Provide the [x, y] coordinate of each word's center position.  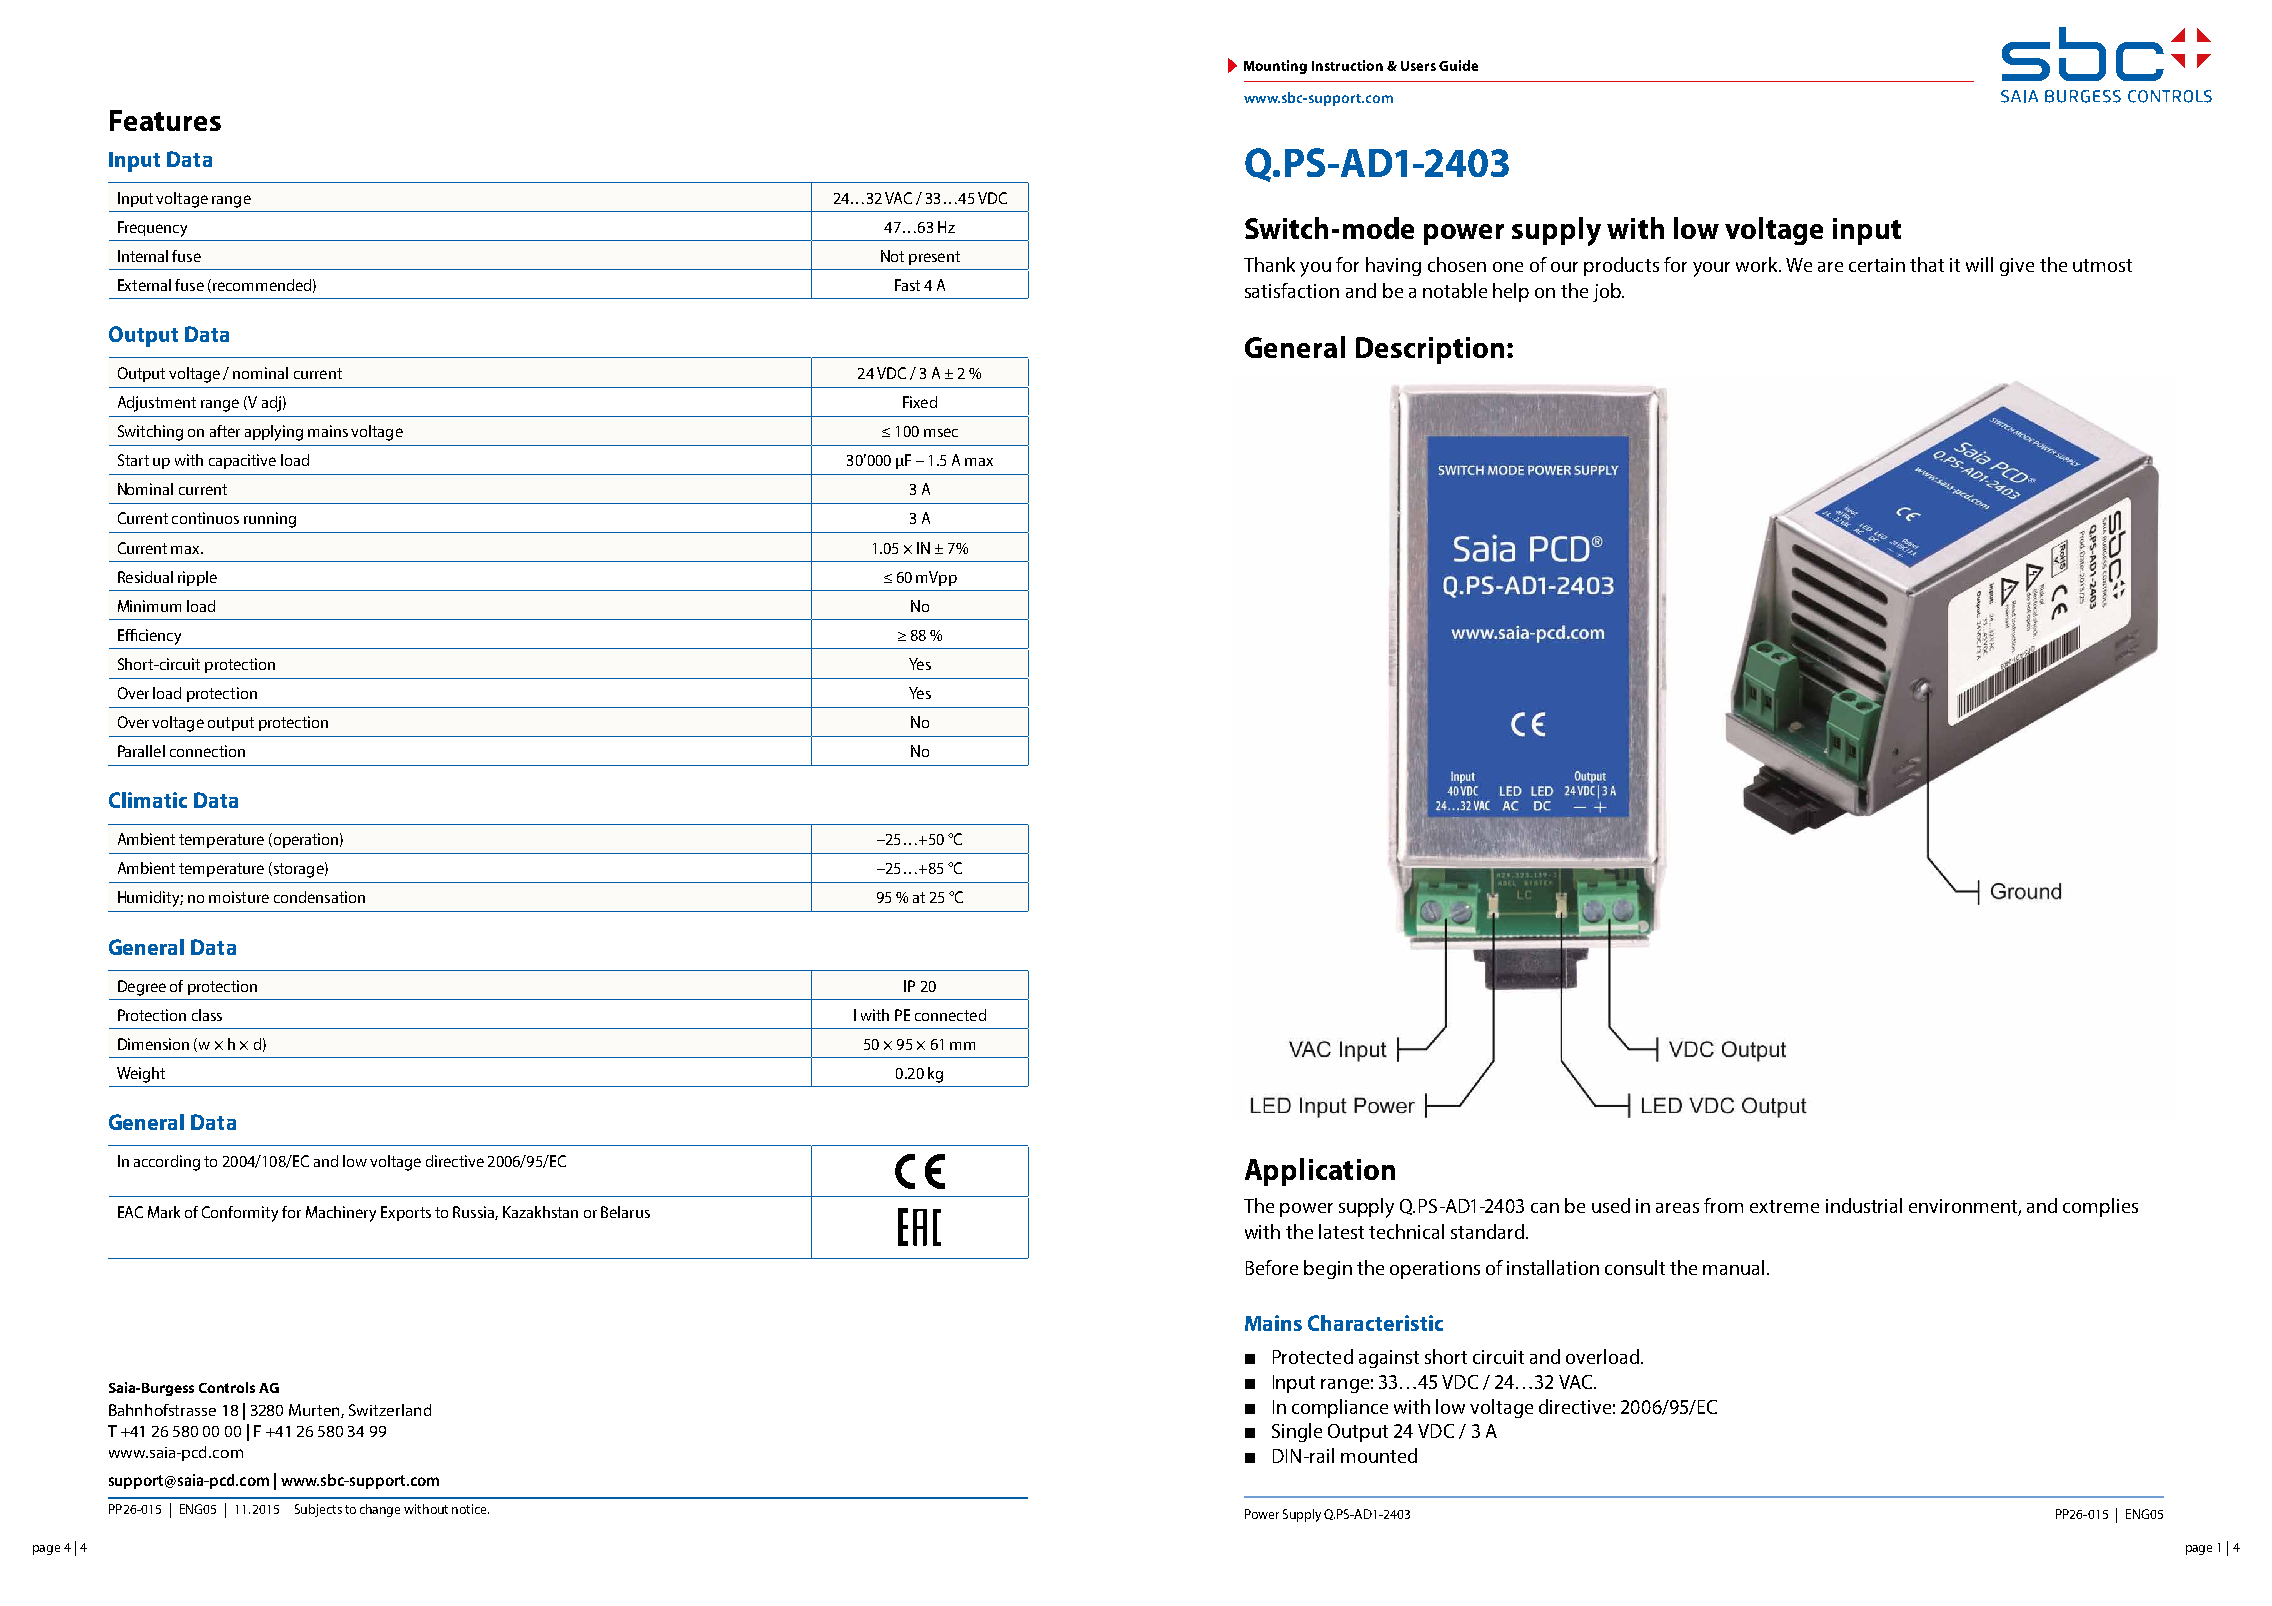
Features [165, 120]
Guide [1458, 65]
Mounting [1275, 67]
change [380, 1510]
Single [1297, 1432]
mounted [1379, 1455]
